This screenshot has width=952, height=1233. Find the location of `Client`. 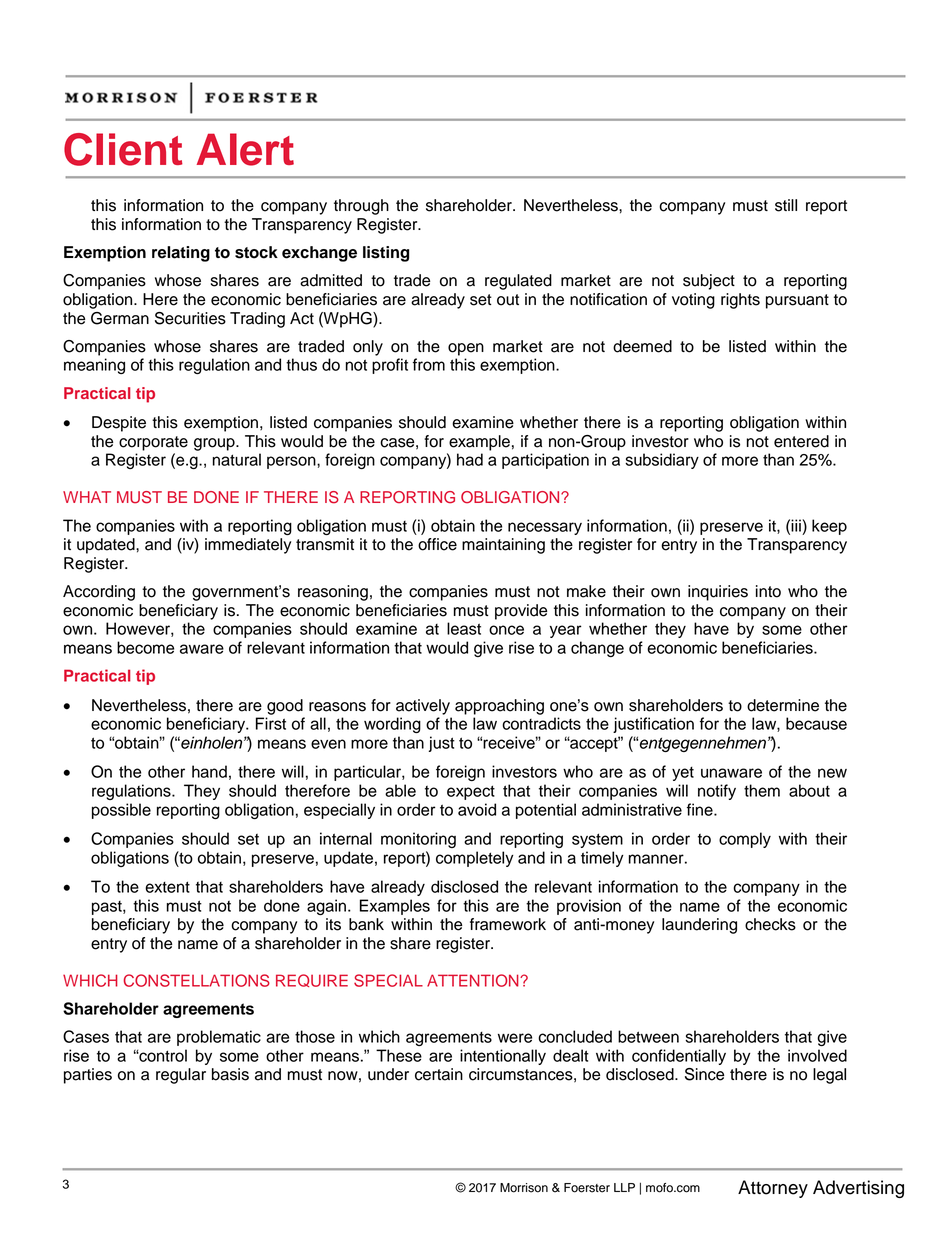

Client is located at coordinates (123, 149).
